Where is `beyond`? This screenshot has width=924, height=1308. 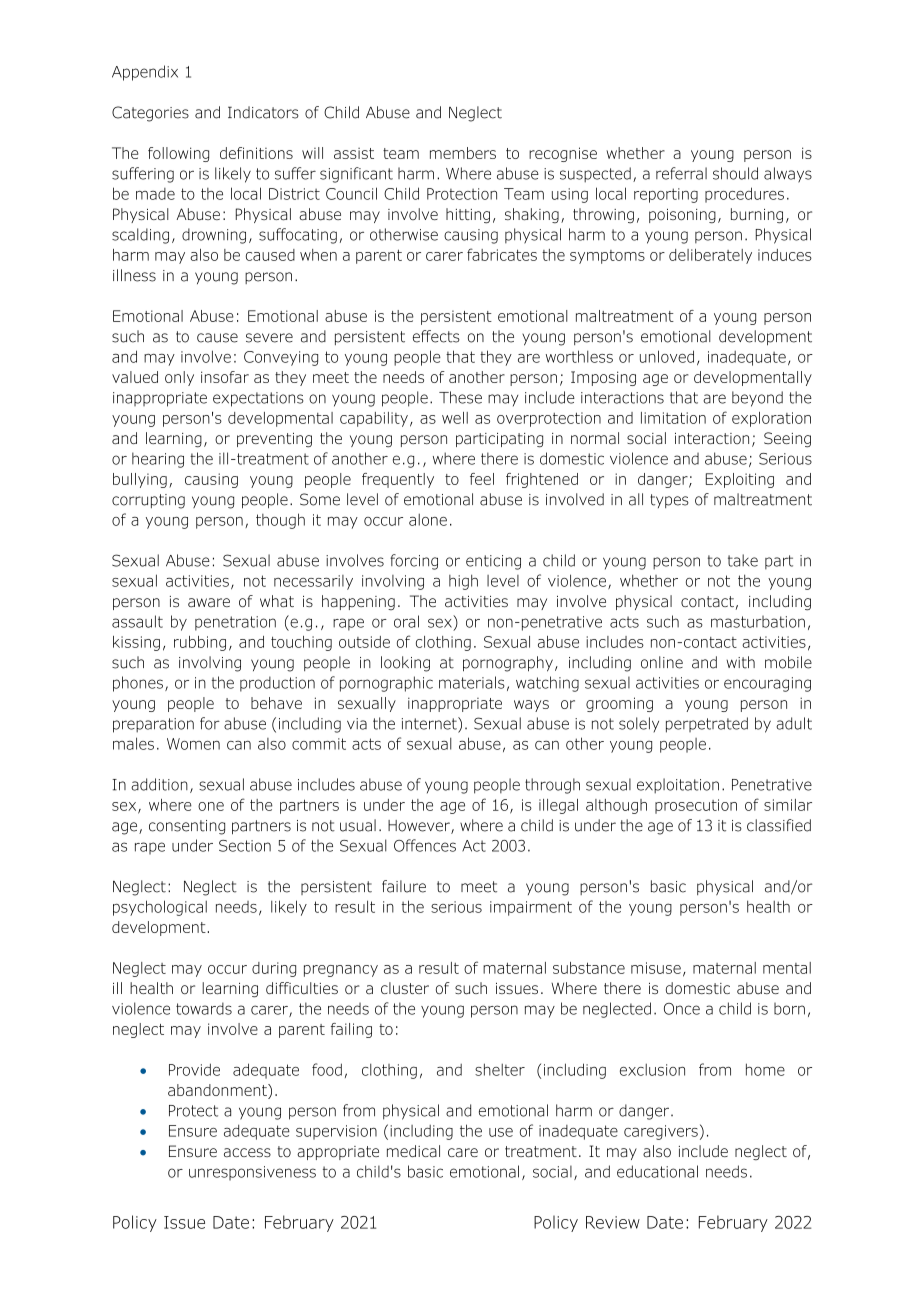
beyond is located at coordinates (757, 399).
